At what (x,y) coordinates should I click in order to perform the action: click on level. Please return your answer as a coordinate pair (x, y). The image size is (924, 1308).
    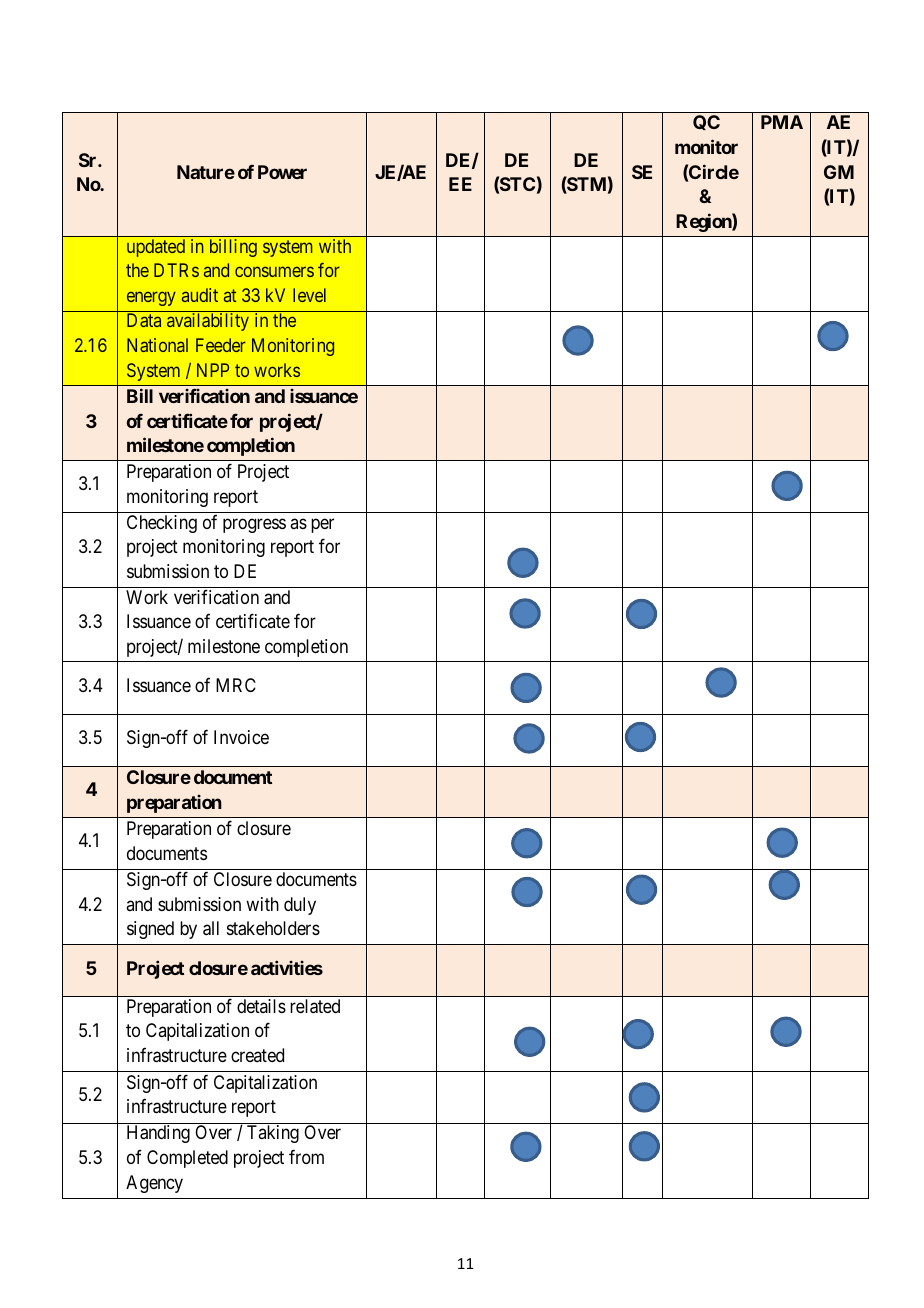
    Looking at the image, I should click on (309, 295).
